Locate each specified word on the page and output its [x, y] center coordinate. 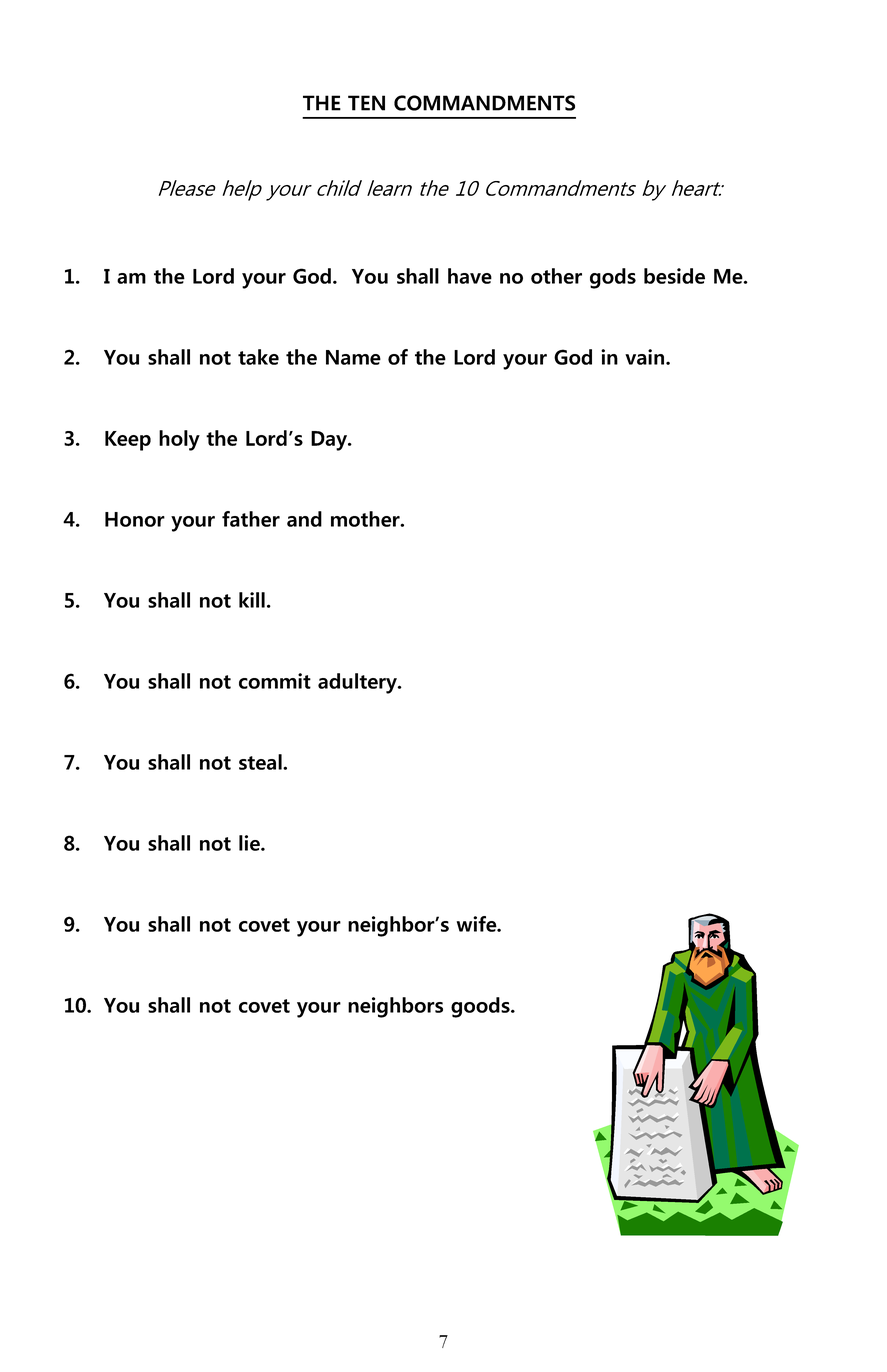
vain [646, 357]
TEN [366, 103]
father [251, 519]
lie [250, 843]
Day [330, 441]
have [470, 276]
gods [613, 278]
